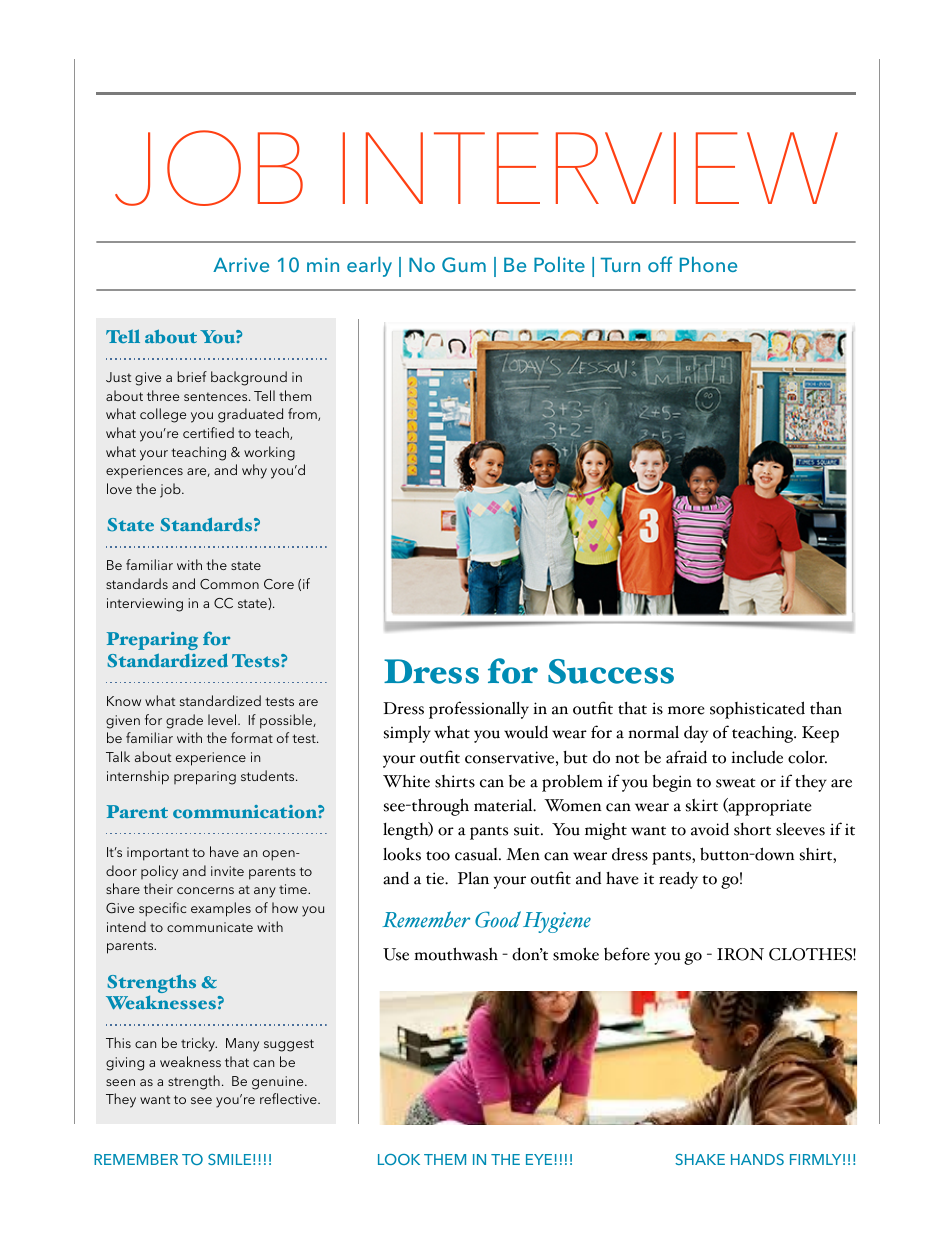  Describe the element at coordinates (539, 1159) in the screenshot. I see `EYE` at that location.
